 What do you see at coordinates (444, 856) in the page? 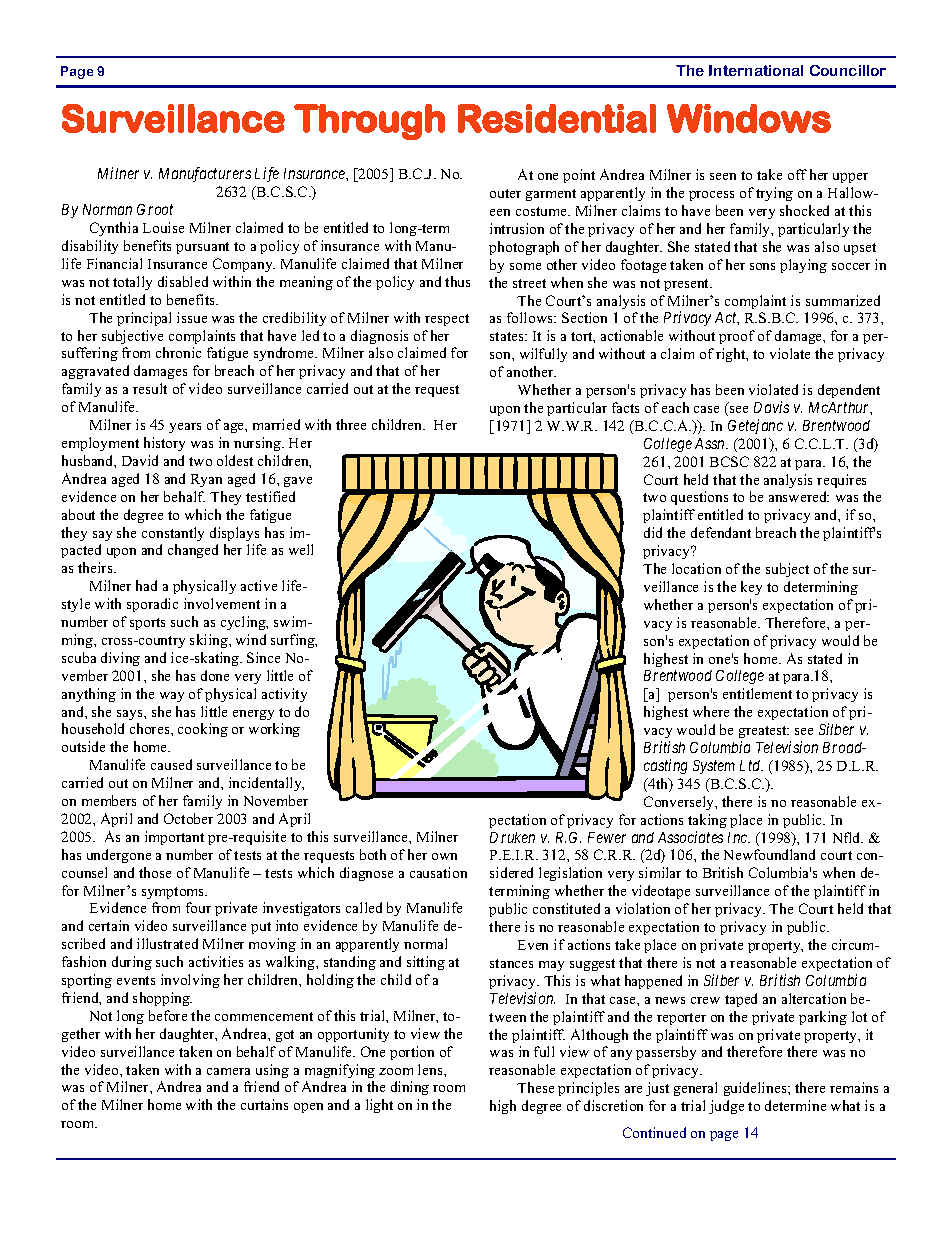
I see `own` at bounding box center [444, 856].
